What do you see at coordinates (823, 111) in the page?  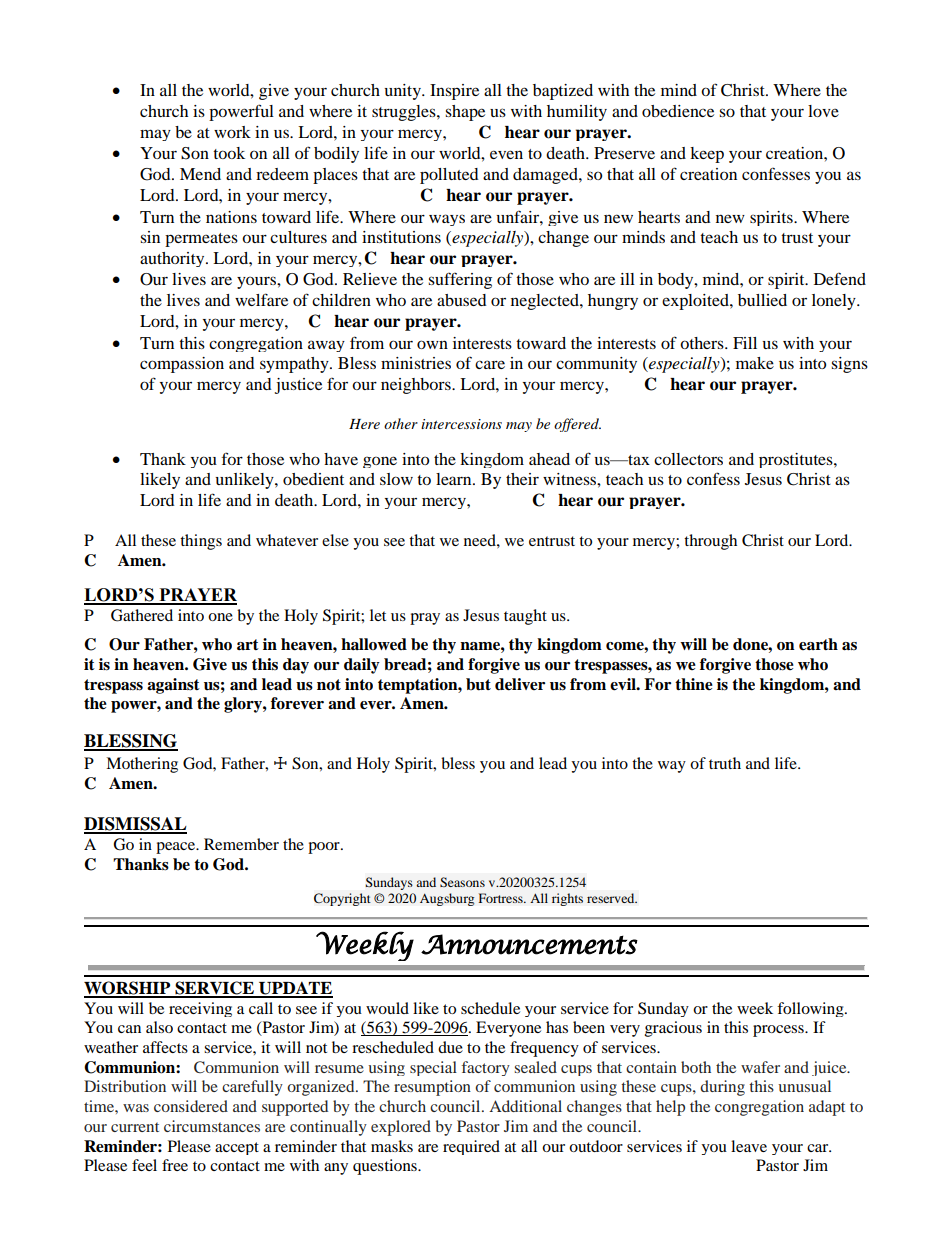 I see `love` at bounding box center [823, 111].
